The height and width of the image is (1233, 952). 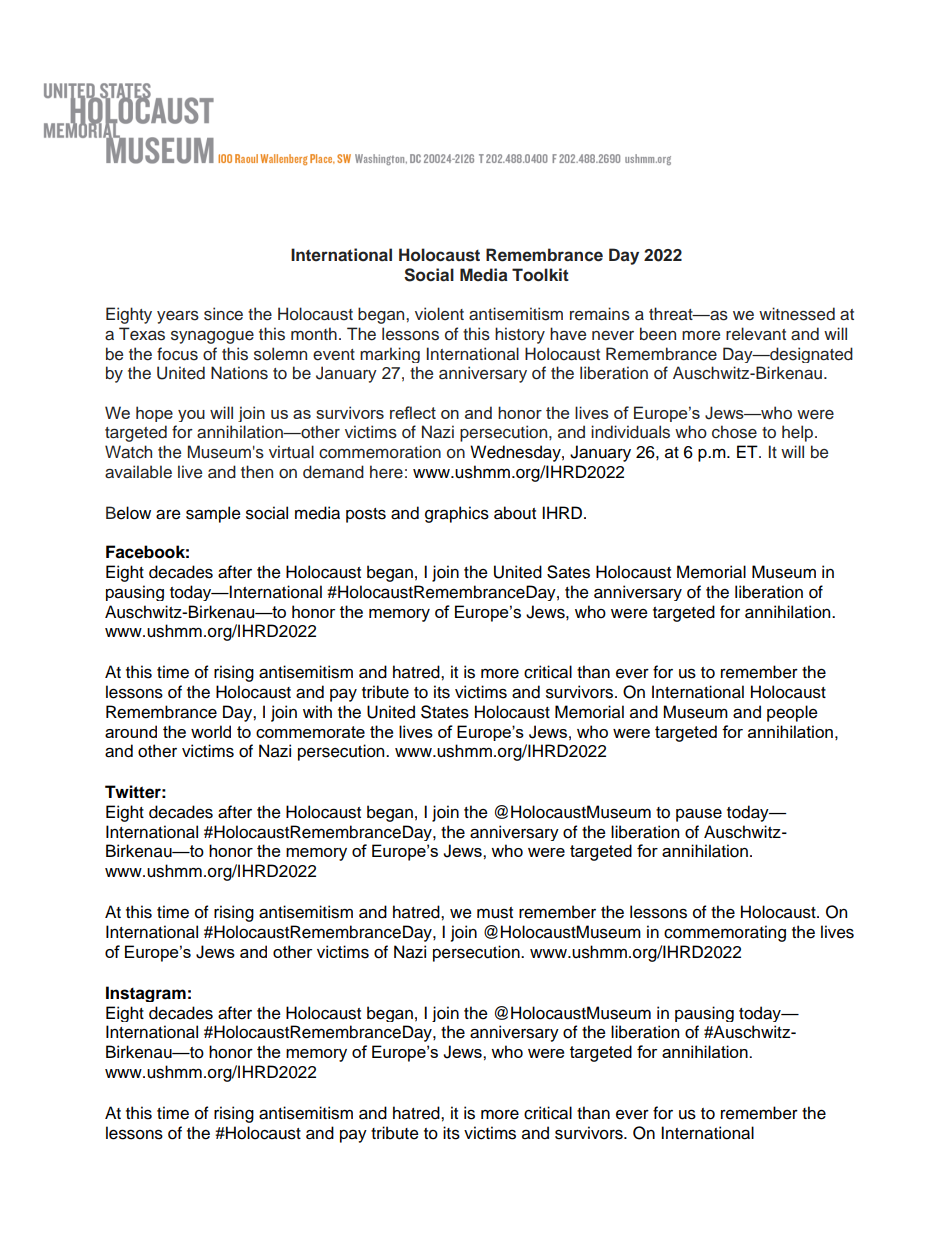 I want to click on chose, so click(x=734, y=432).
